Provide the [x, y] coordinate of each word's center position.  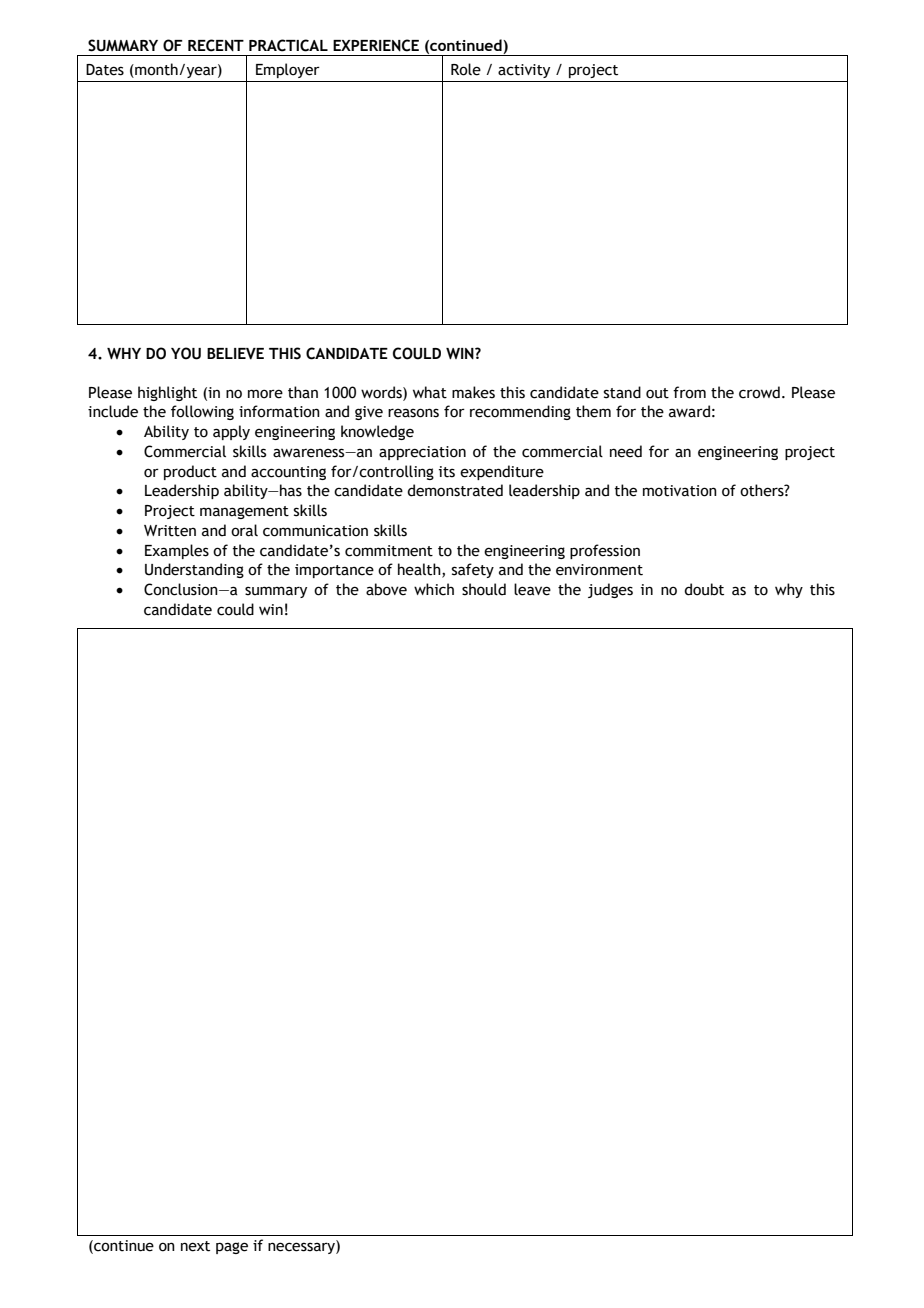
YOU [186, 353]
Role [466, 69]
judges [610, 590]
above [386, 589]
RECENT [216, 45]
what [430, 392]
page [232, 1248]
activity [524, 71]
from [689, 392]
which [434, 589]
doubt [704, 589]
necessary [302, 1247]
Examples [177, 551]
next [195, 1246]
